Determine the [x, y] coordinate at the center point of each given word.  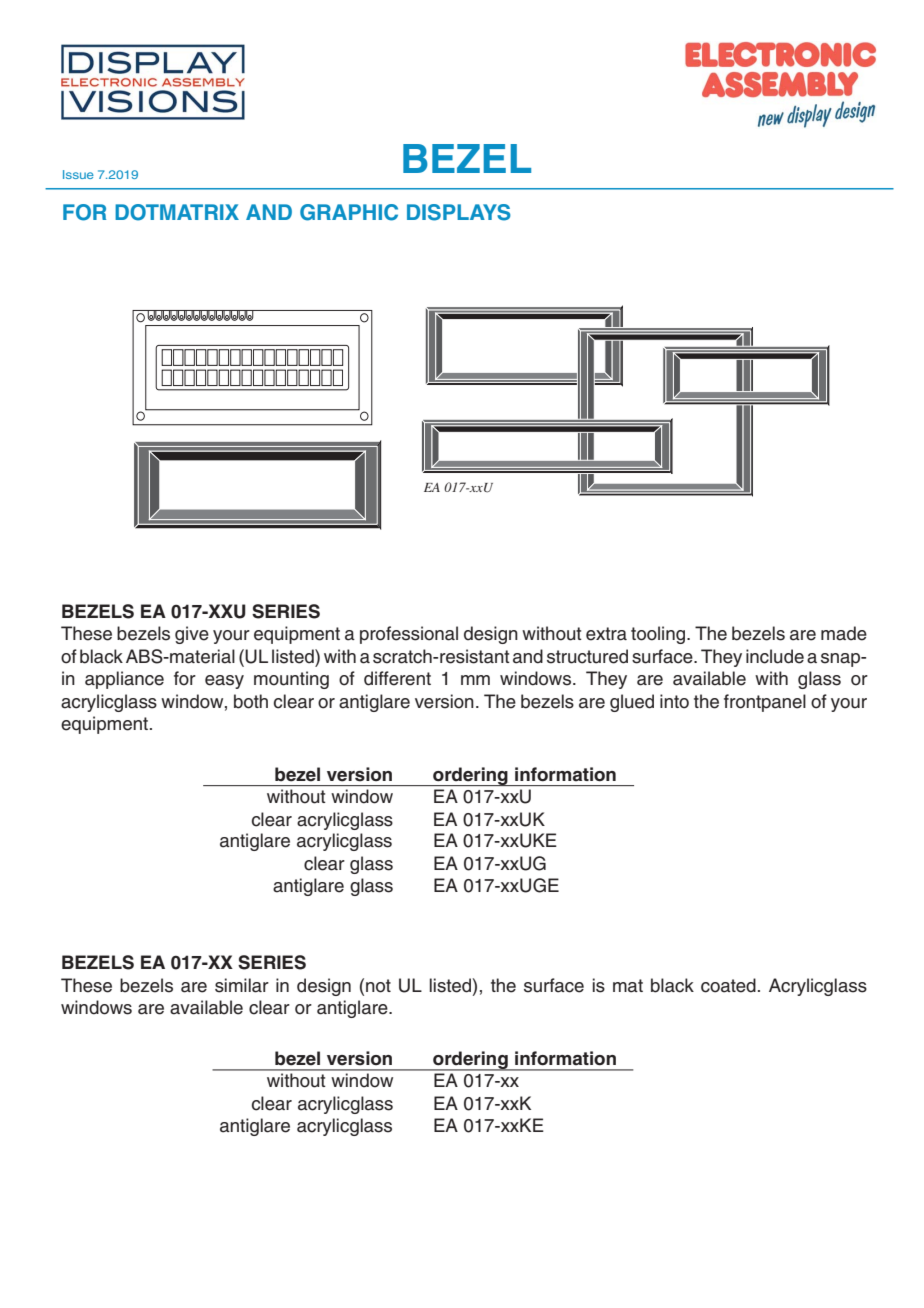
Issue [78, 174]
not [378, 986]
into [674, 701]
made [844, 633]
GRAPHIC [349, 212]
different [397, 678]
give [192, 635]
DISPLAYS [459, 212]
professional [409, 635]
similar [242, 985]
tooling [658, 635]
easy [224, 682]
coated [728, 985]
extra [606, 634]
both [251, 701]
